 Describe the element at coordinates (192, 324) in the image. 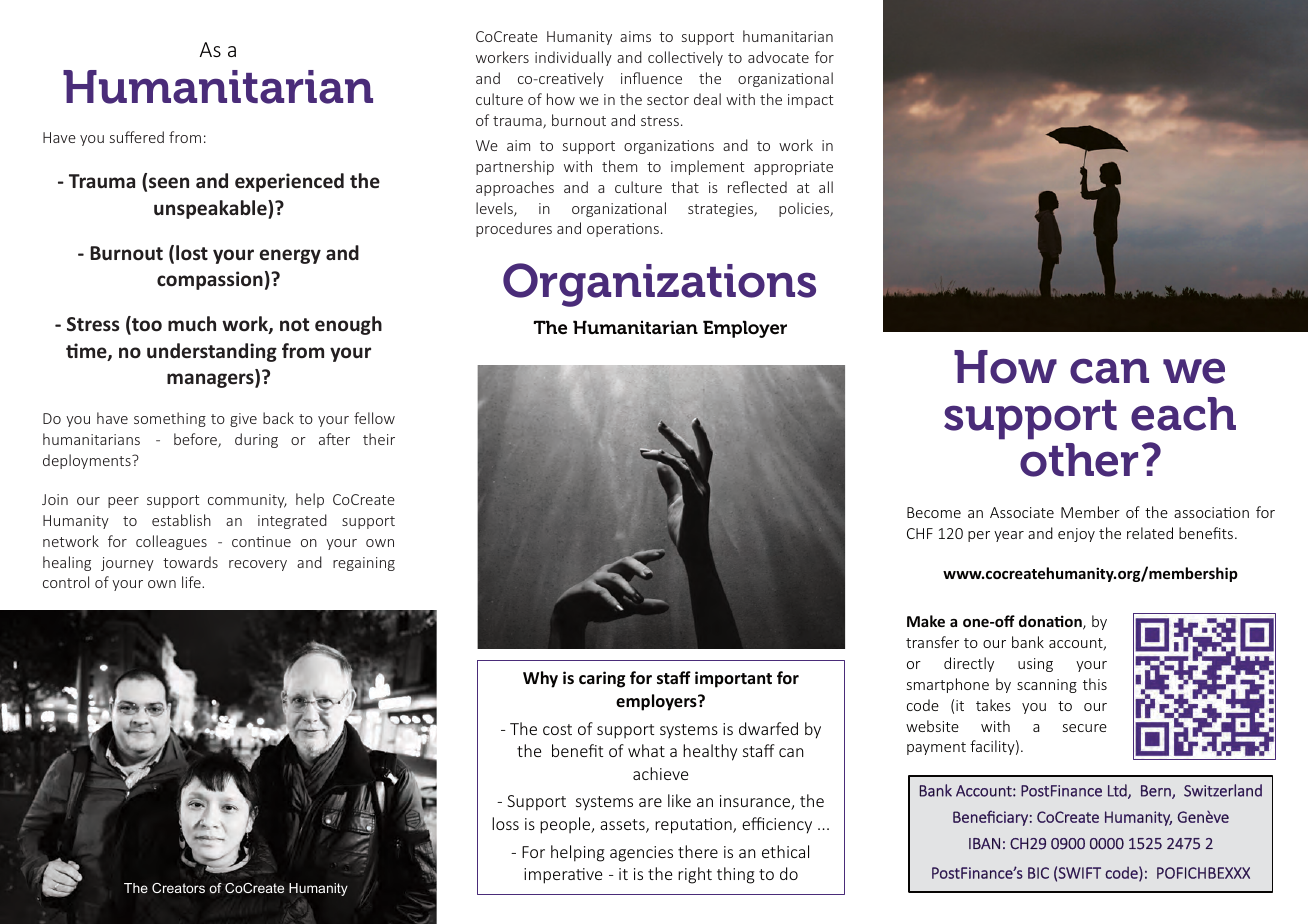

I see `much` at that location.
